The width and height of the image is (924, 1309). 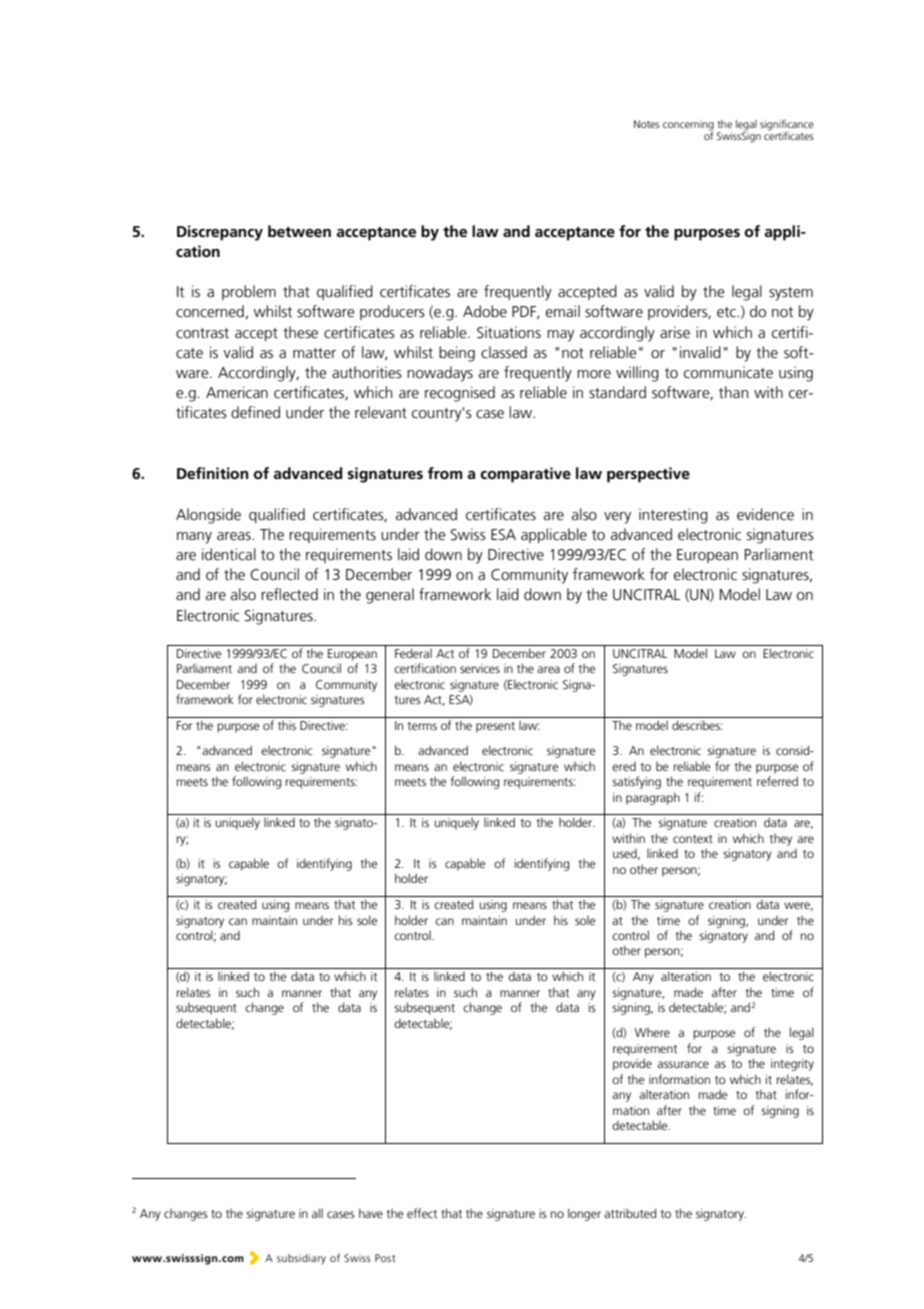 I want to click on Notes, so click(x=647, y=124).
